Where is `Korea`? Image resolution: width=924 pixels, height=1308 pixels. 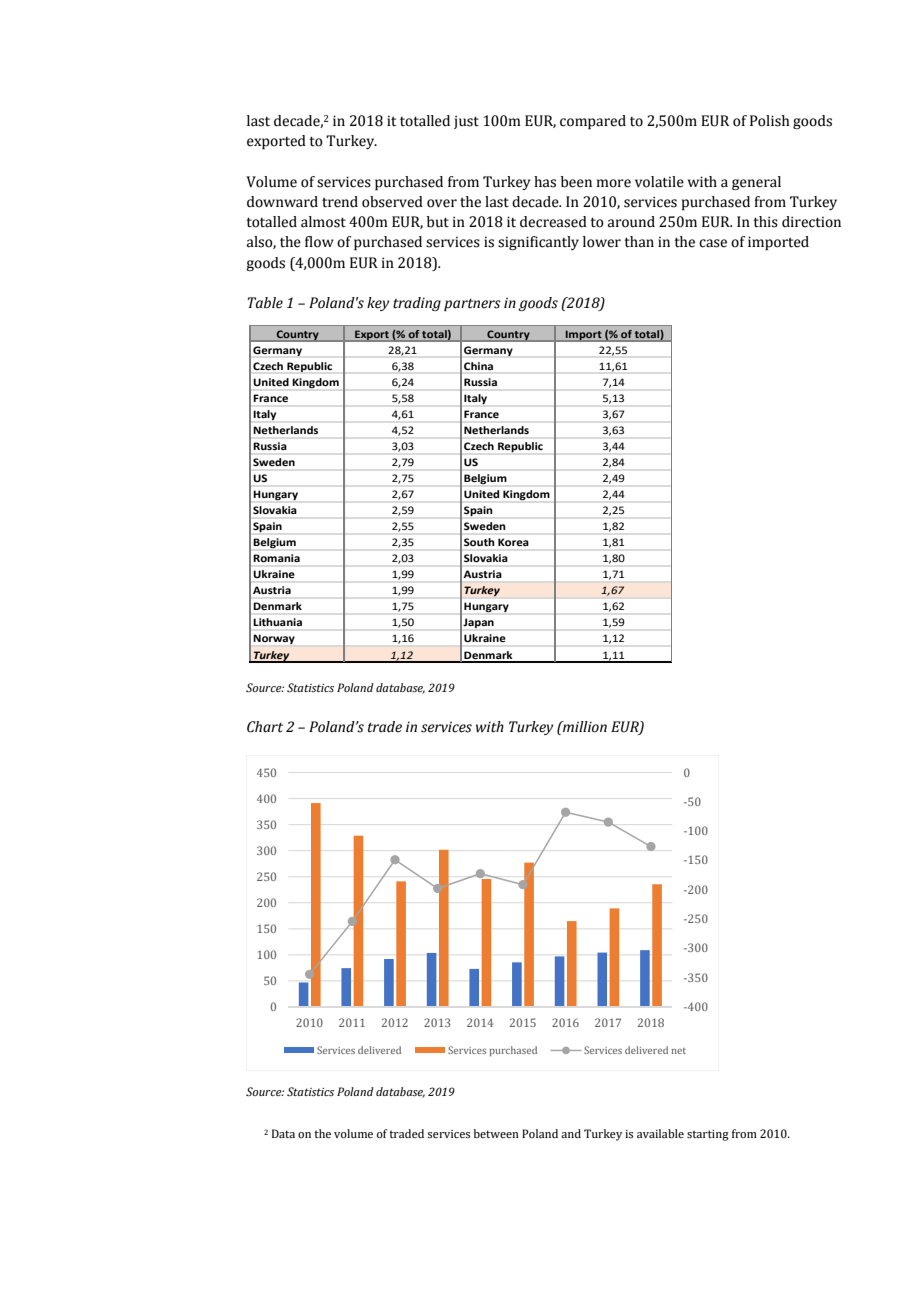 Korea is located at coordinates (513, 542).
